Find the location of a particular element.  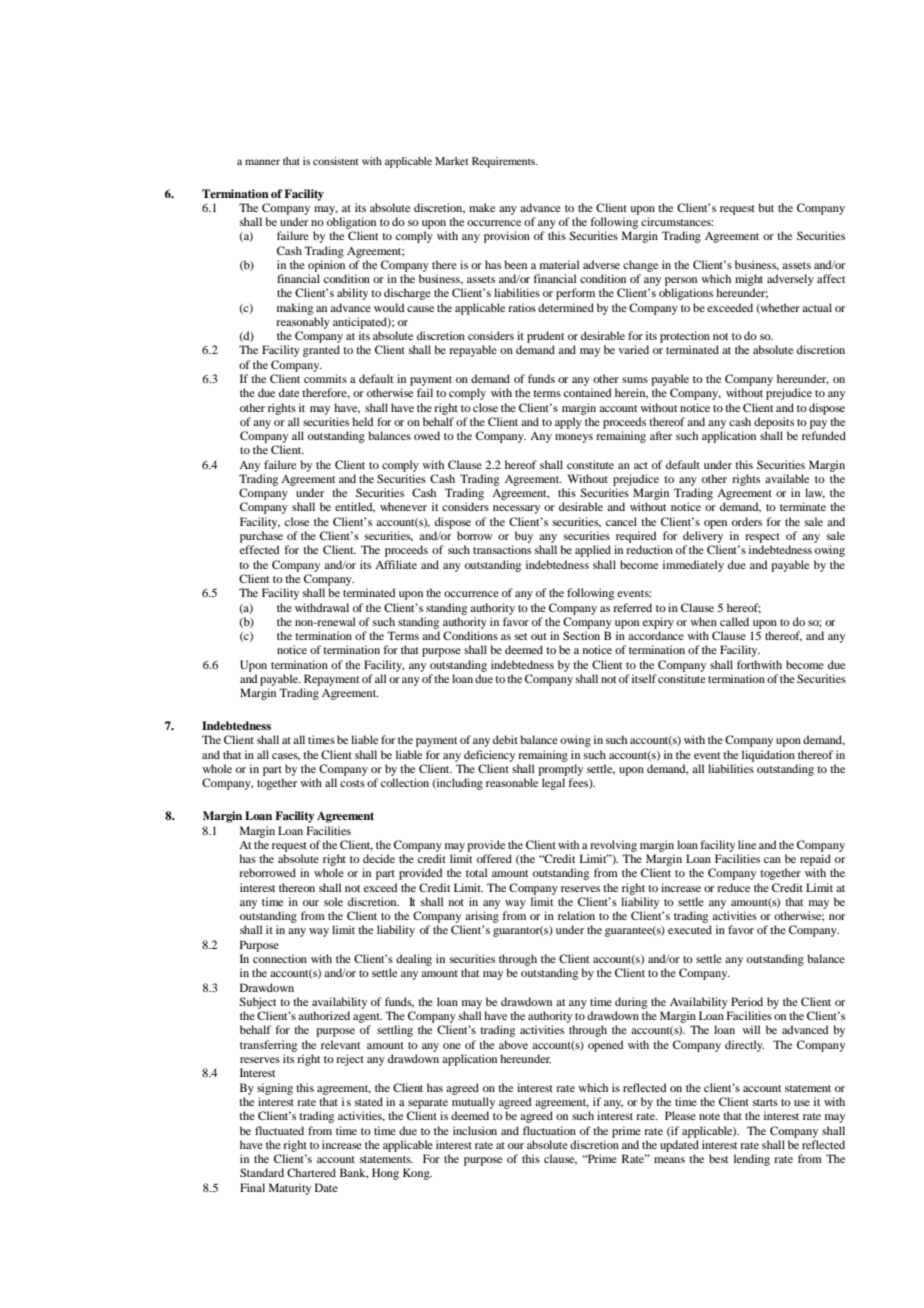

but is located at coordinates (766, 207).
